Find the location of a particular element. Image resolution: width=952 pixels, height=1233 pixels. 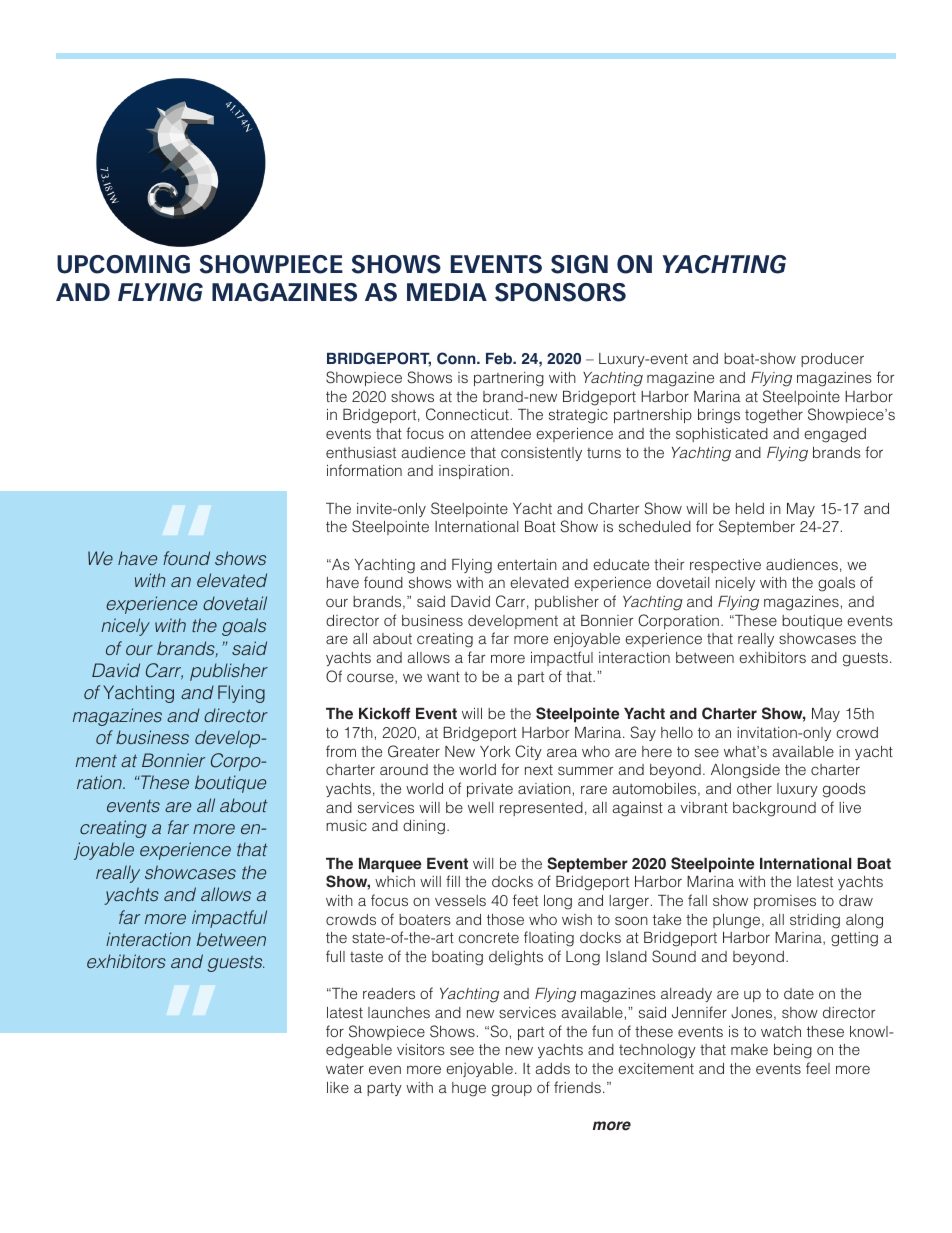

producer is located at coordinates (832, 360).
